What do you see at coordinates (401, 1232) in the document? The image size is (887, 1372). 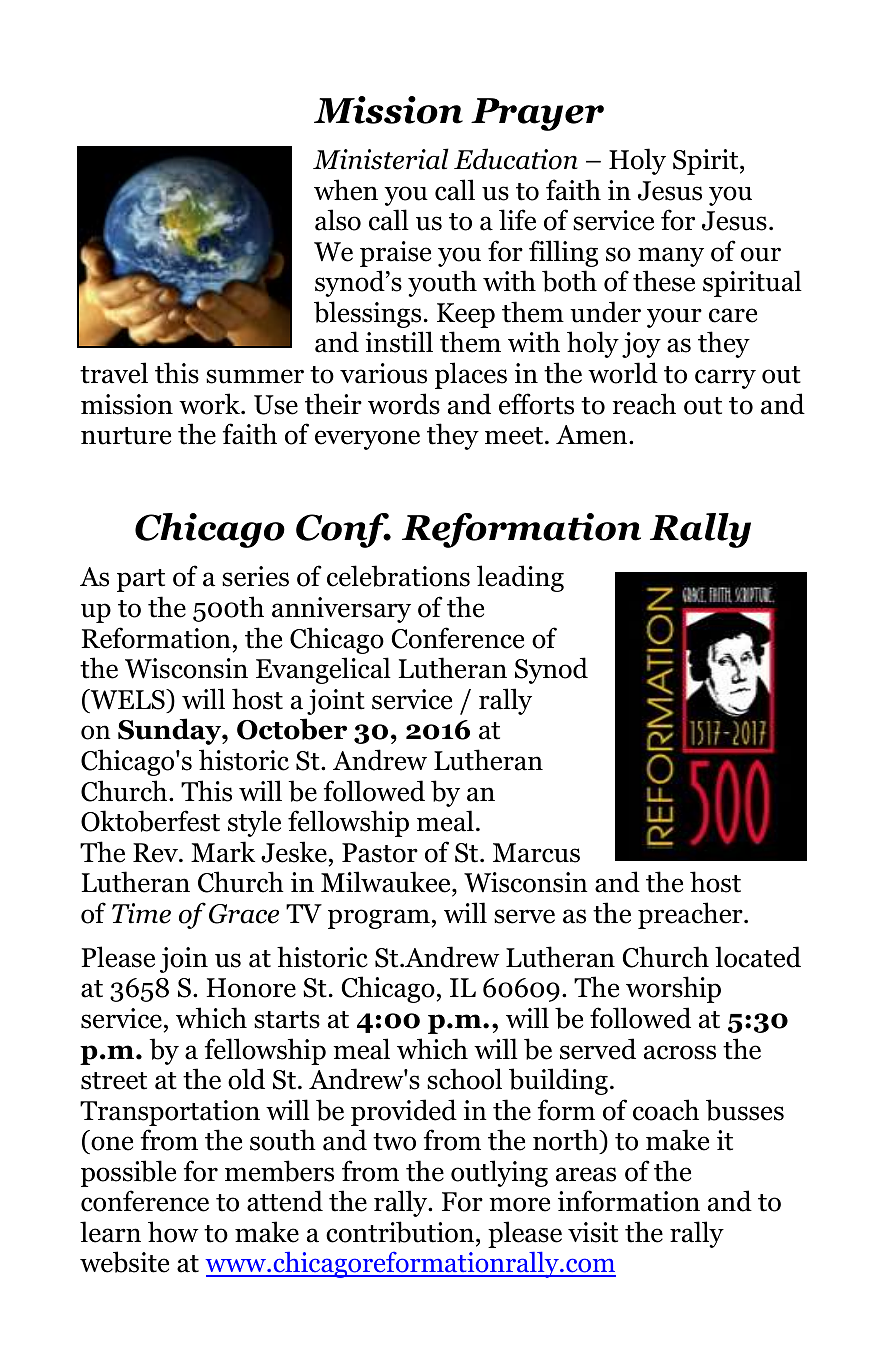 I see `contribution` at bounding box center [401, 1232].
